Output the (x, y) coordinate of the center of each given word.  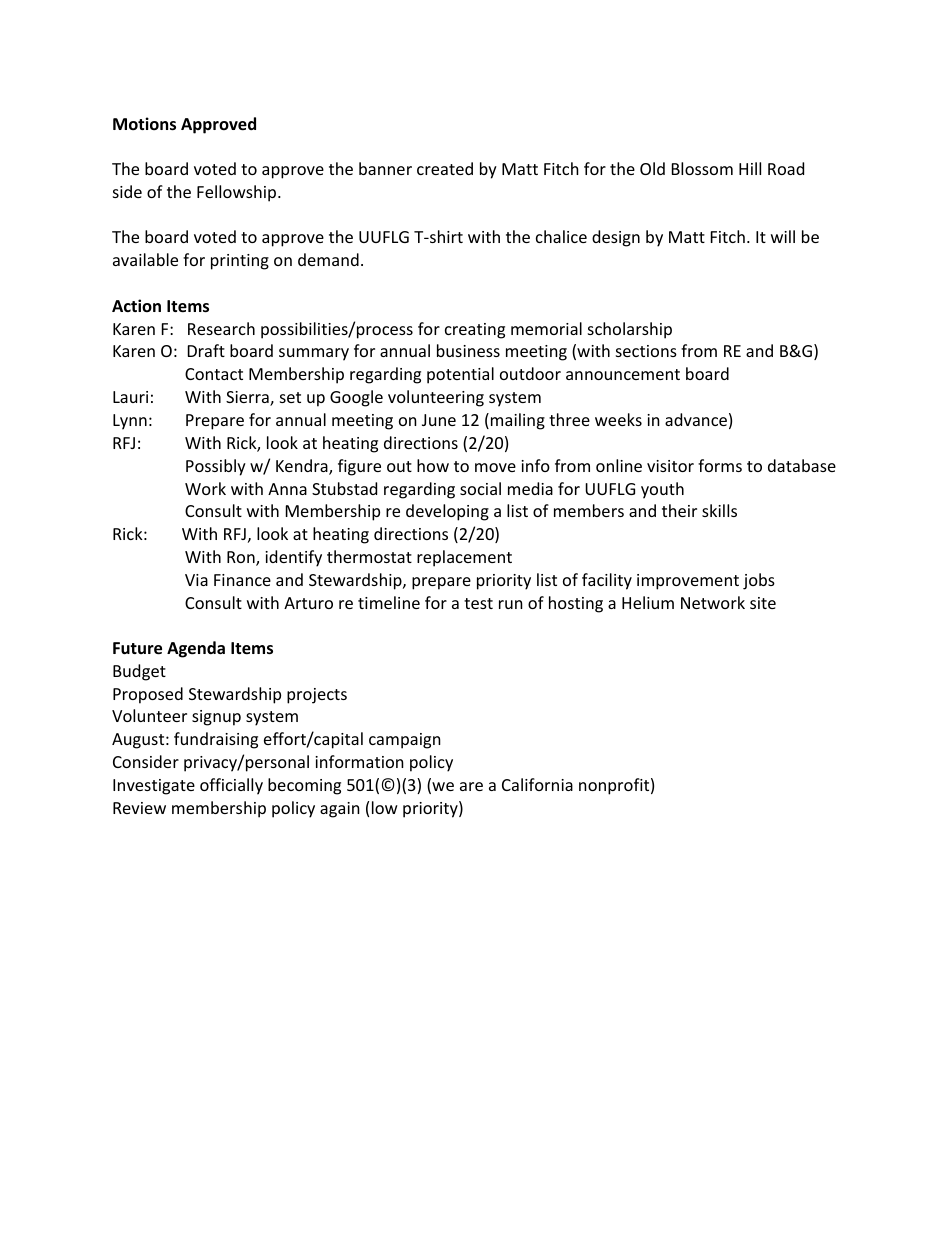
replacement (464, 558)
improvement (688, 582)
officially (231, 786)
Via (196, 580)
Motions (144, 124)
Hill (750, 168)
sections (646, 351)
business (468, 350)
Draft (206, 350)
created (445, 168)
